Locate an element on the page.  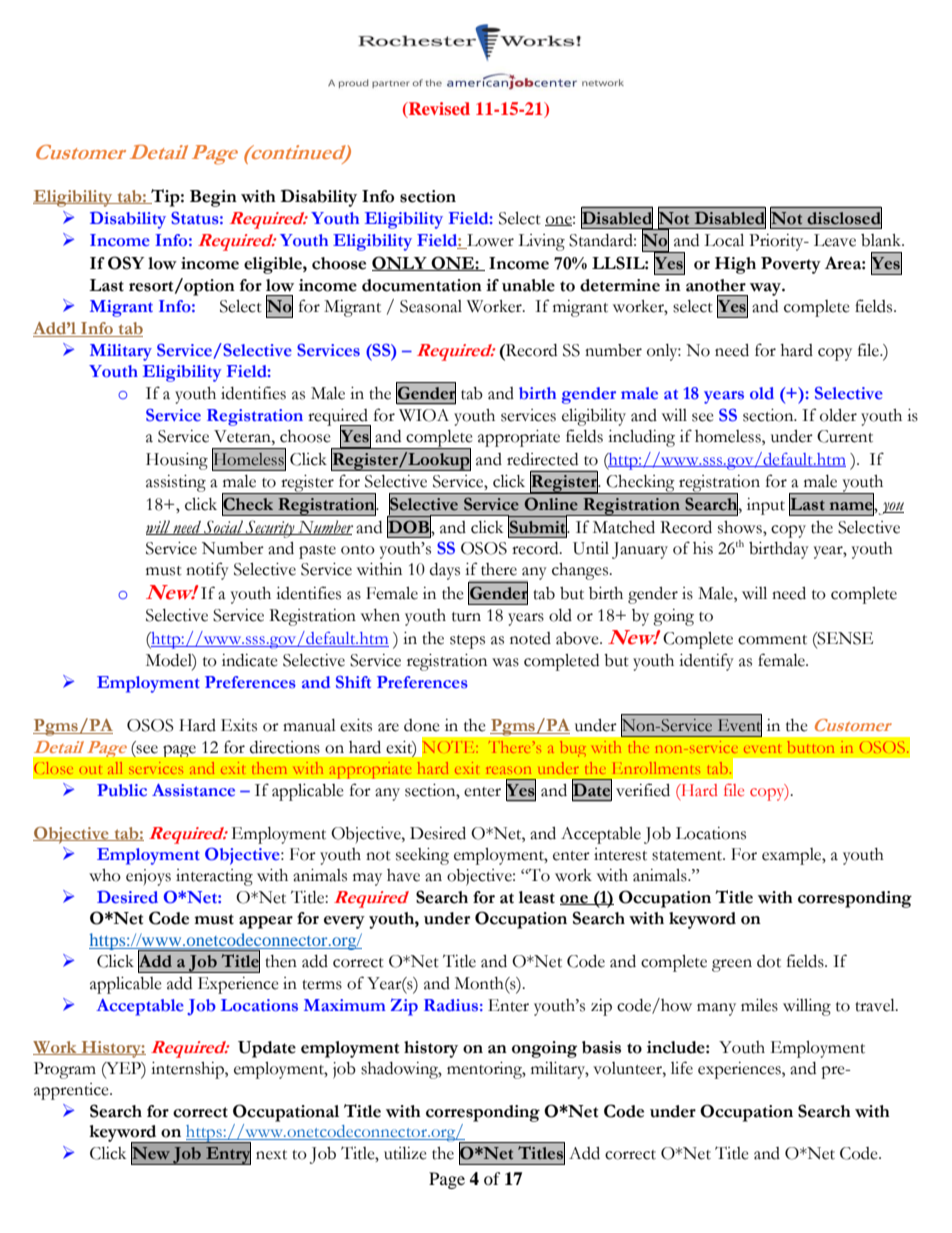
indicate is located at coordinates (250, 660).
